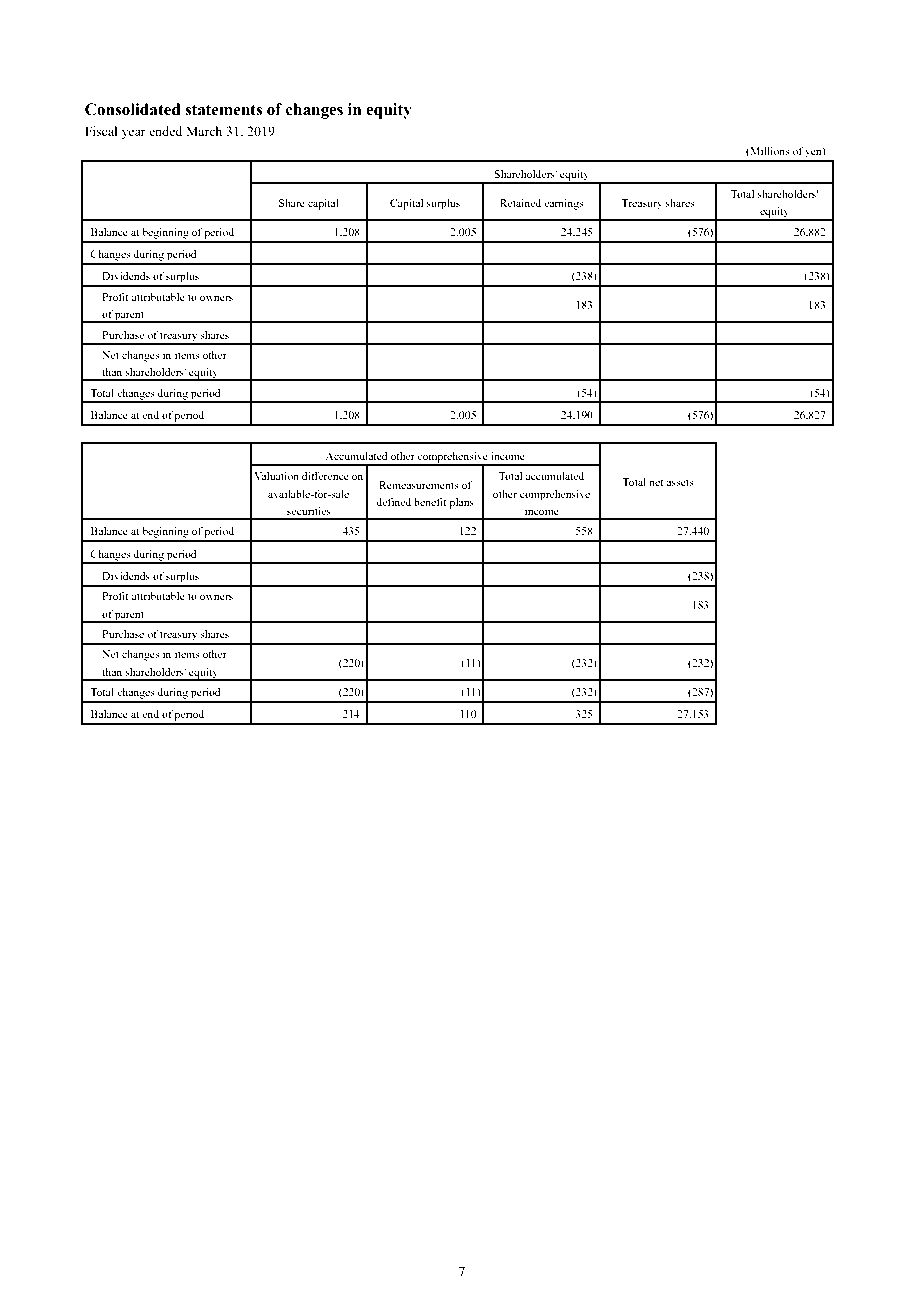 This screenshot has height=1308, width=924. I want to click on Fiscal, so click(101, 131).
